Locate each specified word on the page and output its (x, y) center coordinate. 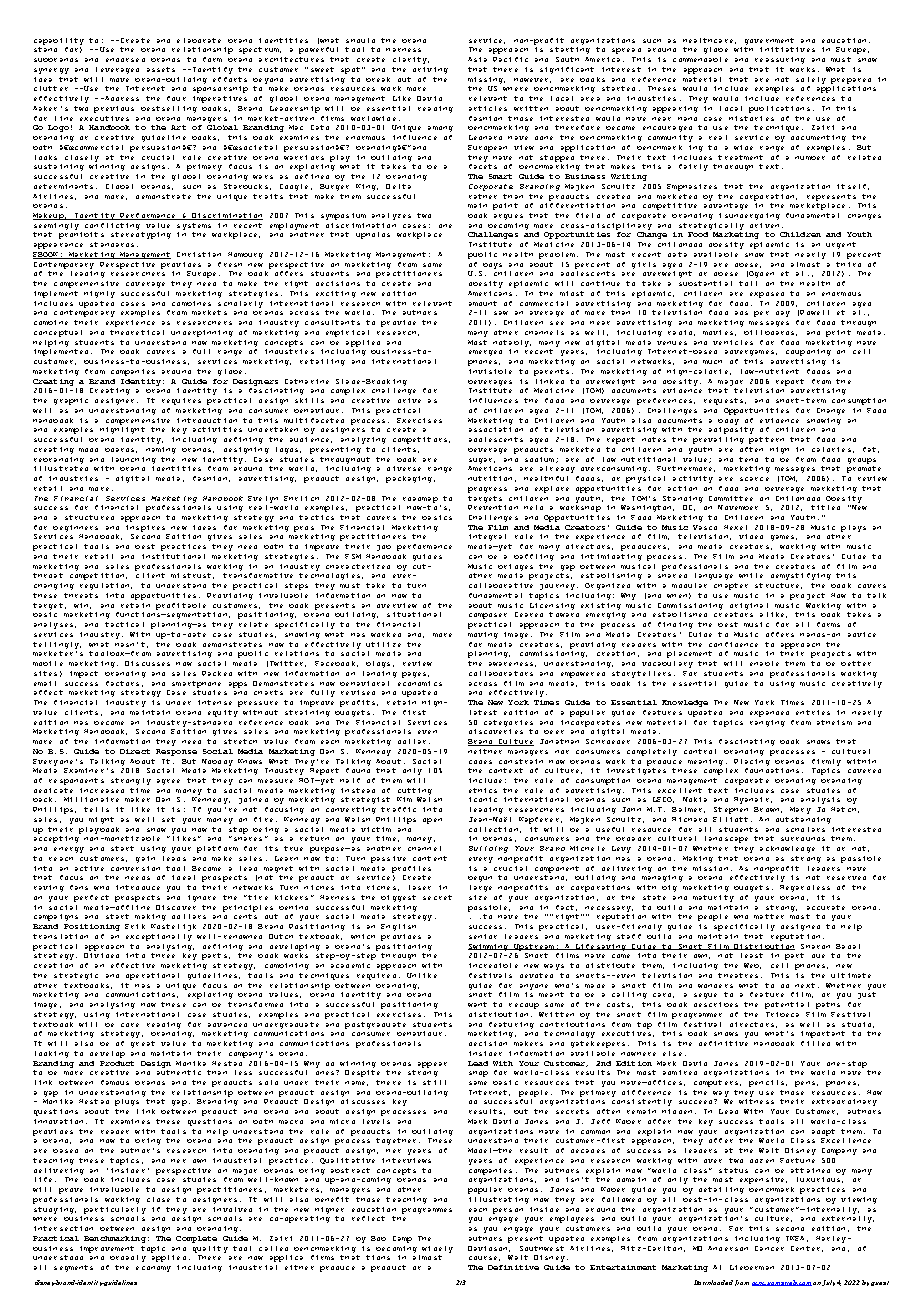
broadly (128, 1258)
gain (145, 859)
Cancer (769, 1248)
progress (487, 490)
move (119, 80)
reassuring (780, 60)
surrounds (803, 839)
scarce (754, 479)
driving (430, 70)
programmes (427, 1211)
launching (134, 460)
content (430, 858)
